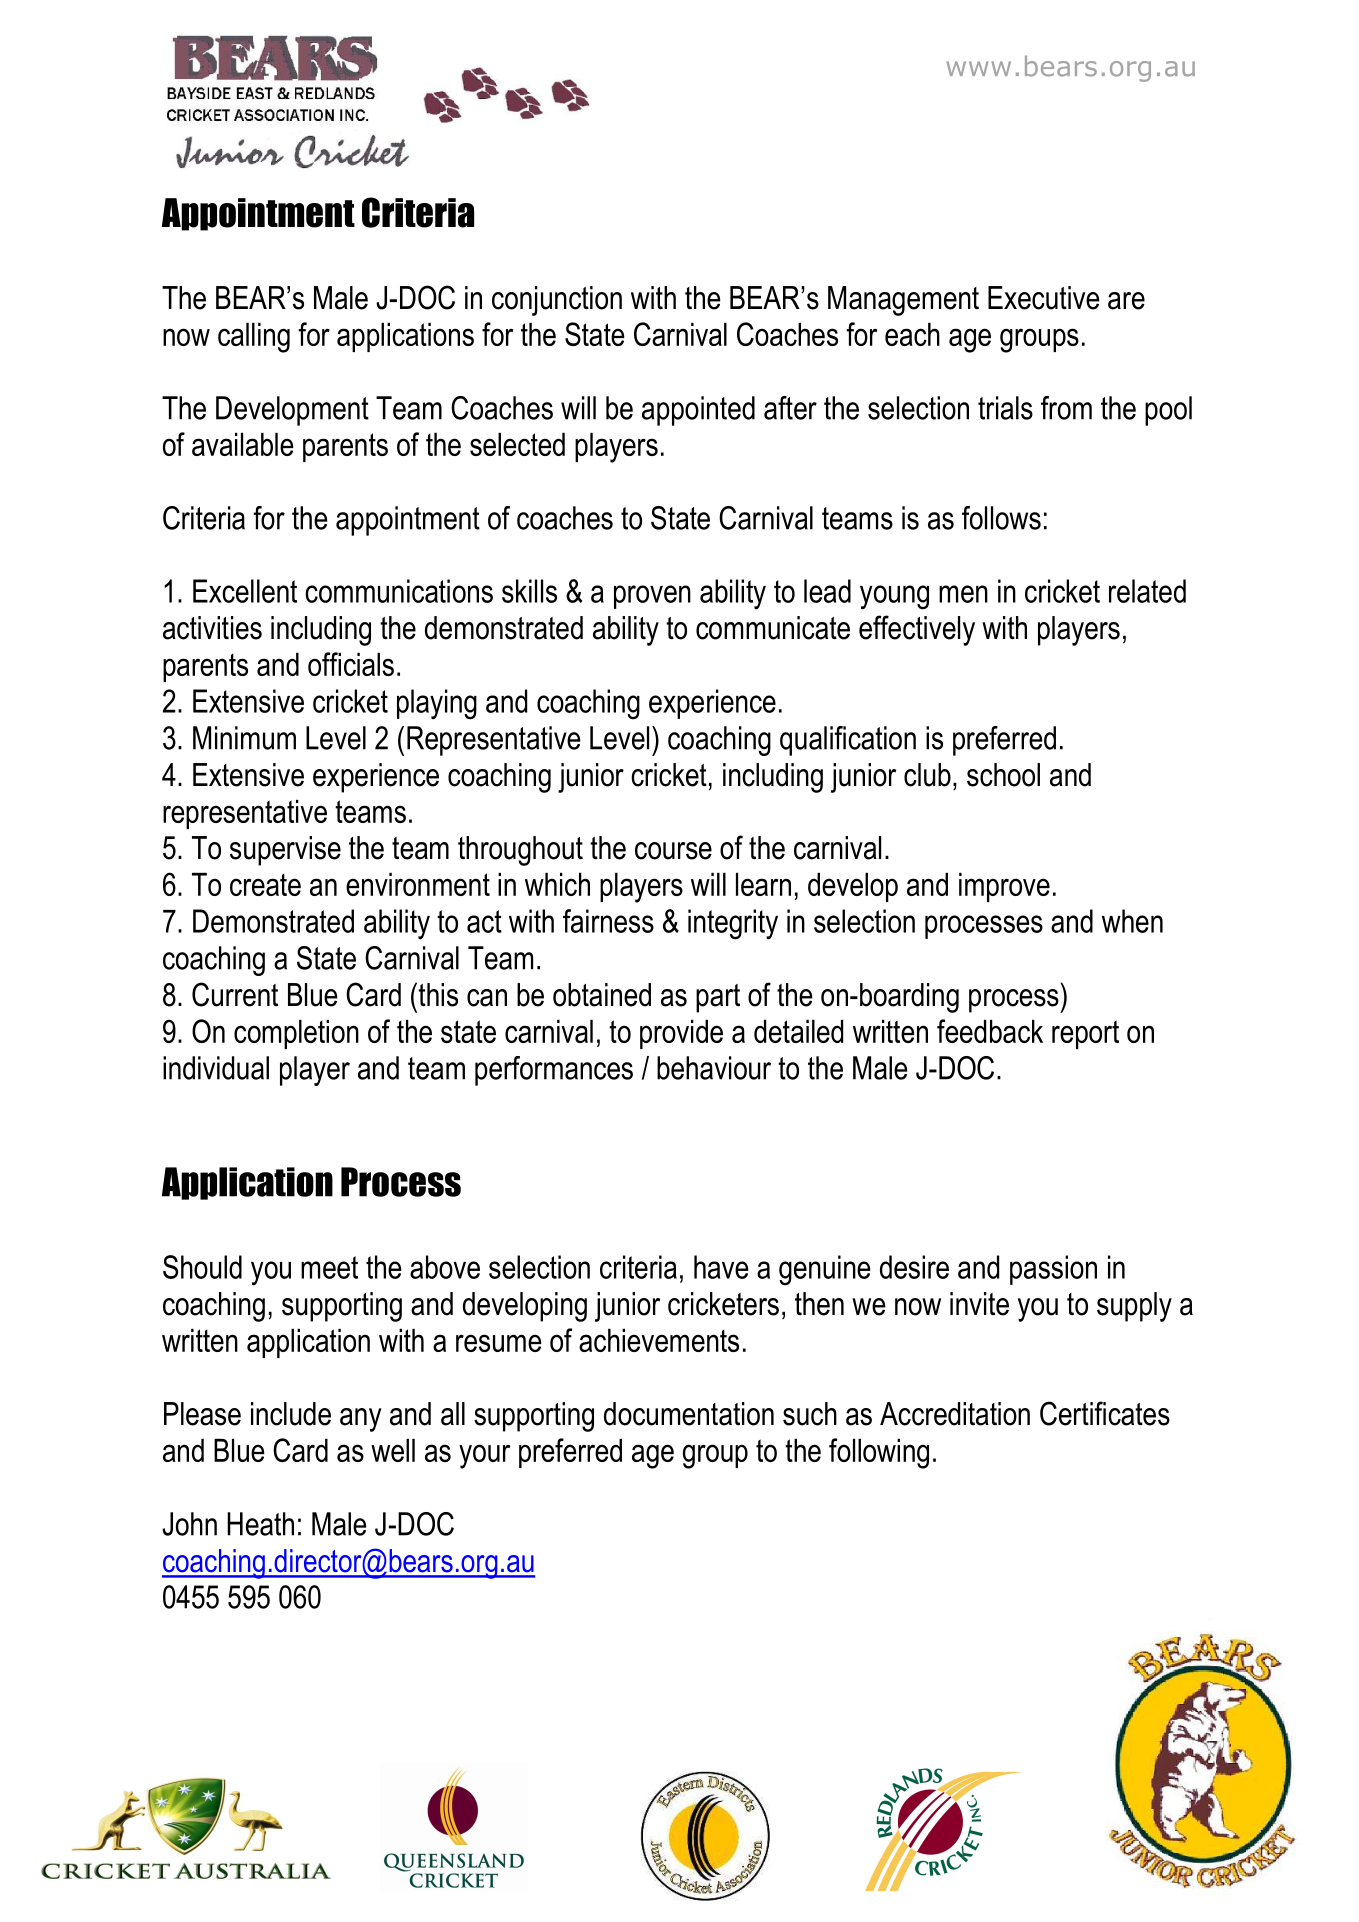 This page has height=1922, width=1359. What do you see at coordinates (1044, 298) in the page?
I see `Executive` at bounding box center [1044, 298].
